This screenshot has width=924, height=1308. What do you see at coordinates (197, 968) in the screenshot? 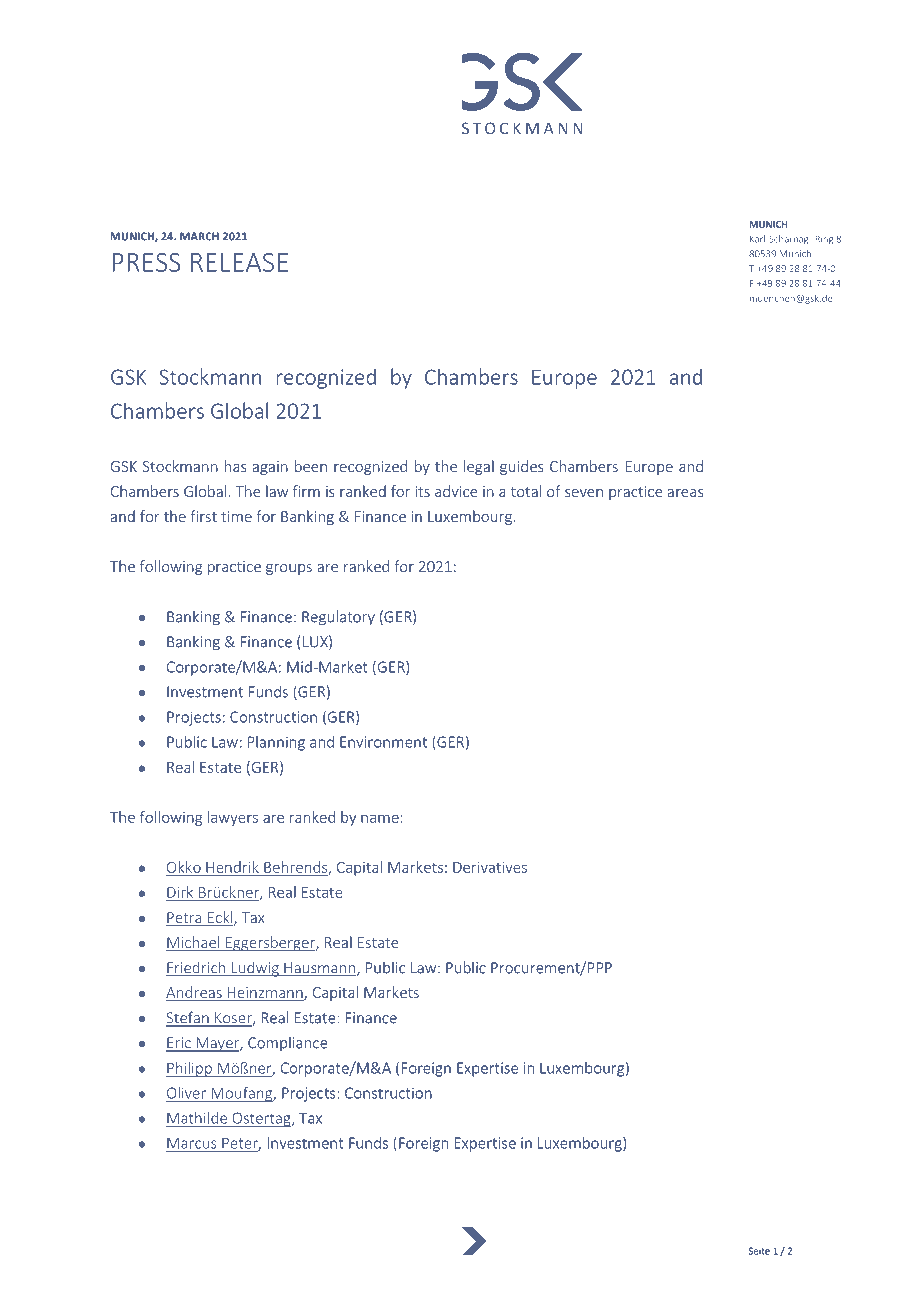
I see `Friedrich` at bounding box center [197, 968].
